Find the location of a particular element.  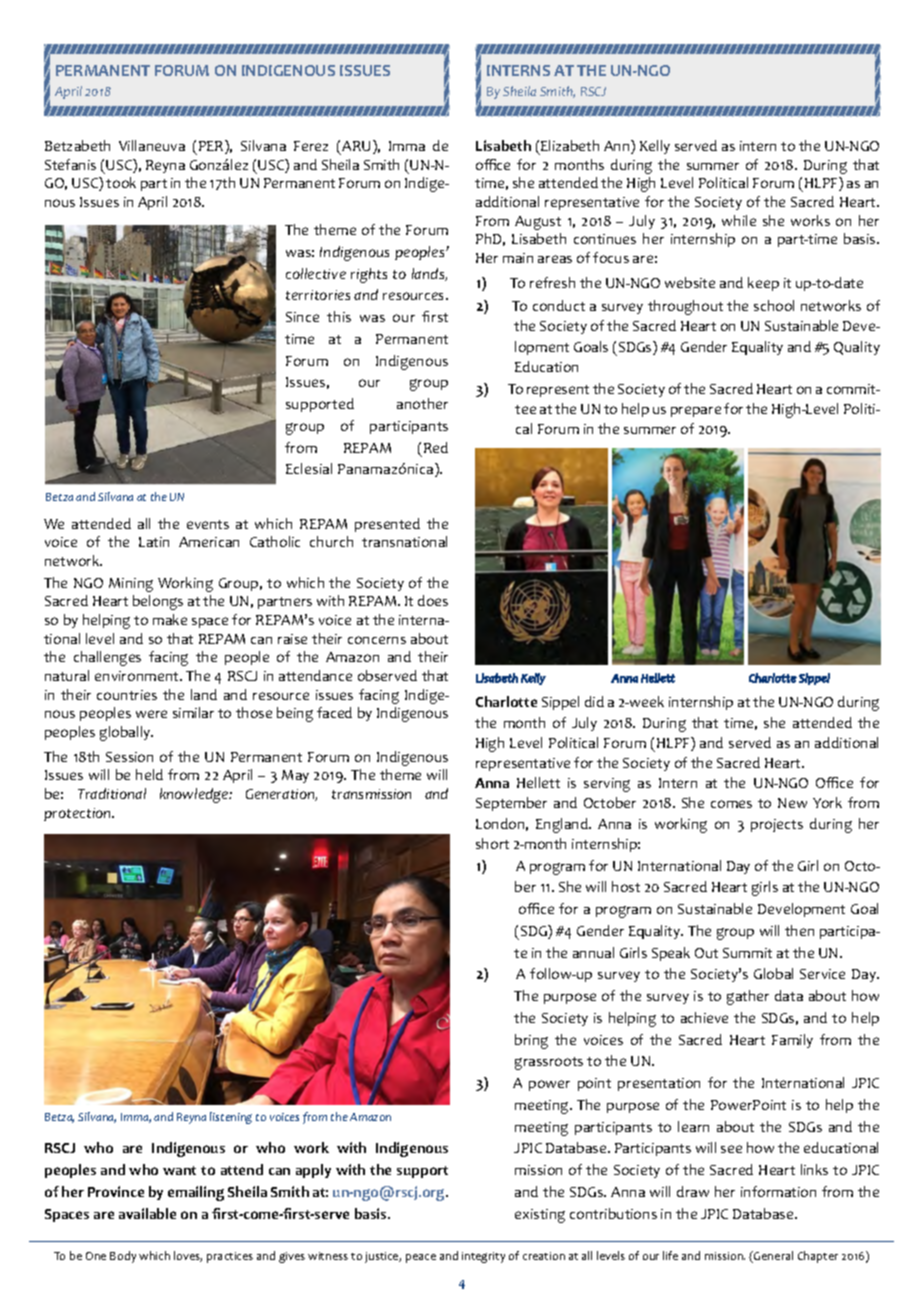

ARU is located at coordinates (356, 146).
